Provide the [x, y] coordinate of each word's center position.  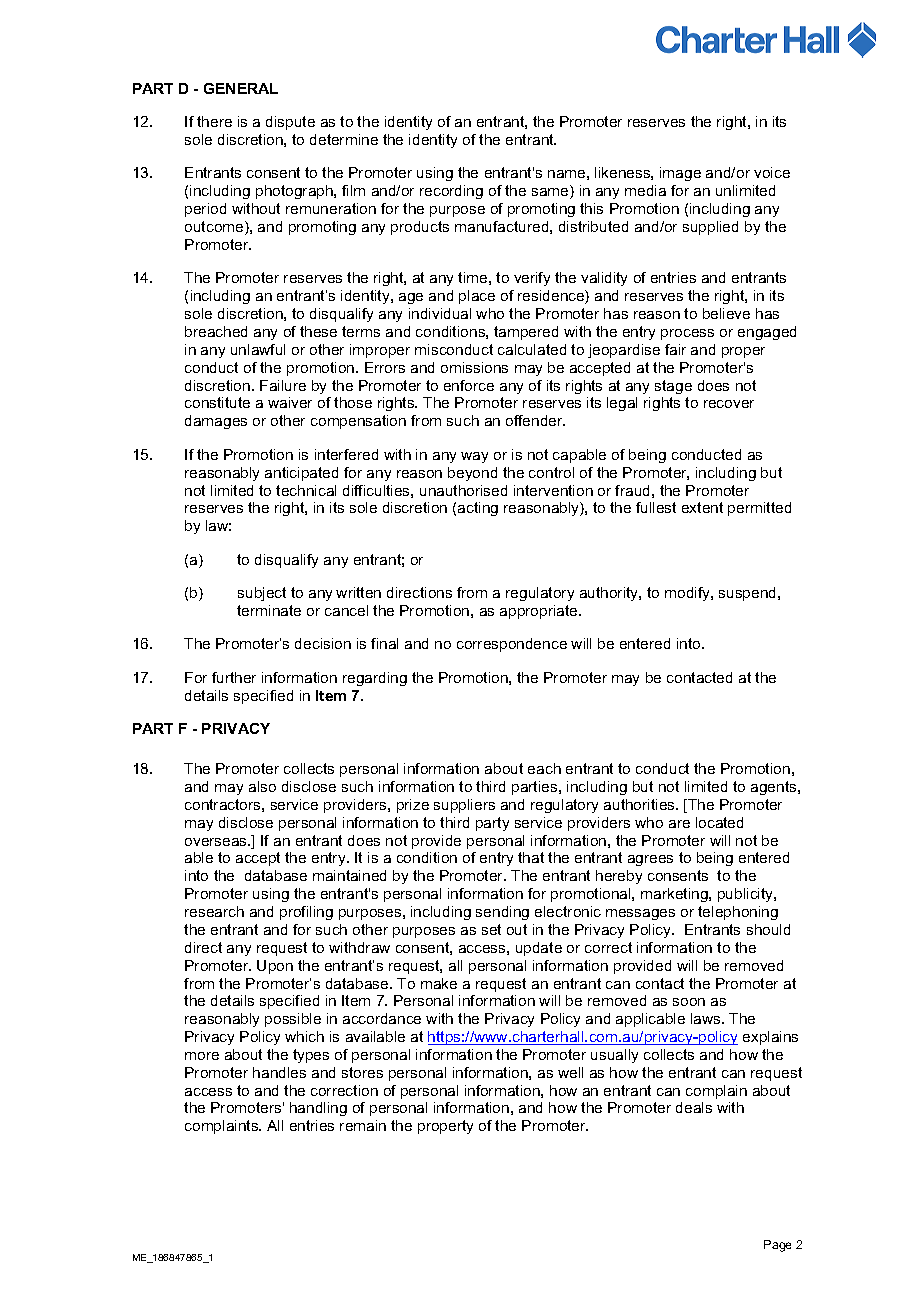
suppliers [464, 806]
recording [451, 192]
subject [262, 594]
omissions [474, 367]
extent [702, 507]
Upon [275, 967]
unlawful [258, 349]
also [262, 786]
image [680, 174]
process [687, 334]
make [439, 983]
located [719, 822]
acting [478, 509]
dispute [290, 123]
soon [689, 1002]
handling [318, 1109]
